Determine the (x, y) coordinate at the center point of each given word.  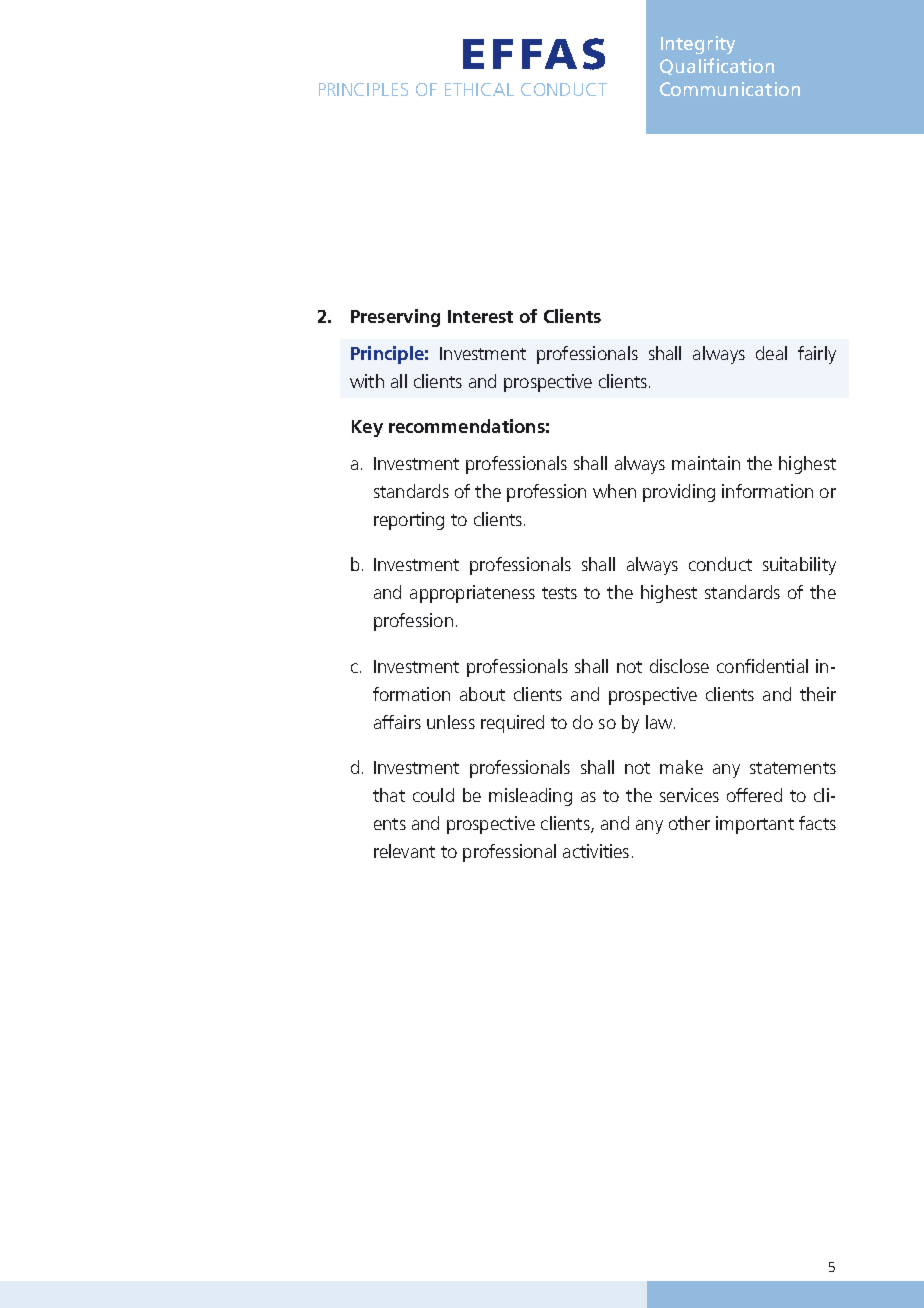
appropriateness (472, 594)
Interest (480, 316)
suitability (799, 566)
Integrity (698, 45)
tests (559, 593)
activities (596, 851)
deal (771, 353)
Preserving (395, 318)
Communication (730, 89)
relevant (404, 851)
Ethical (479, 89)
